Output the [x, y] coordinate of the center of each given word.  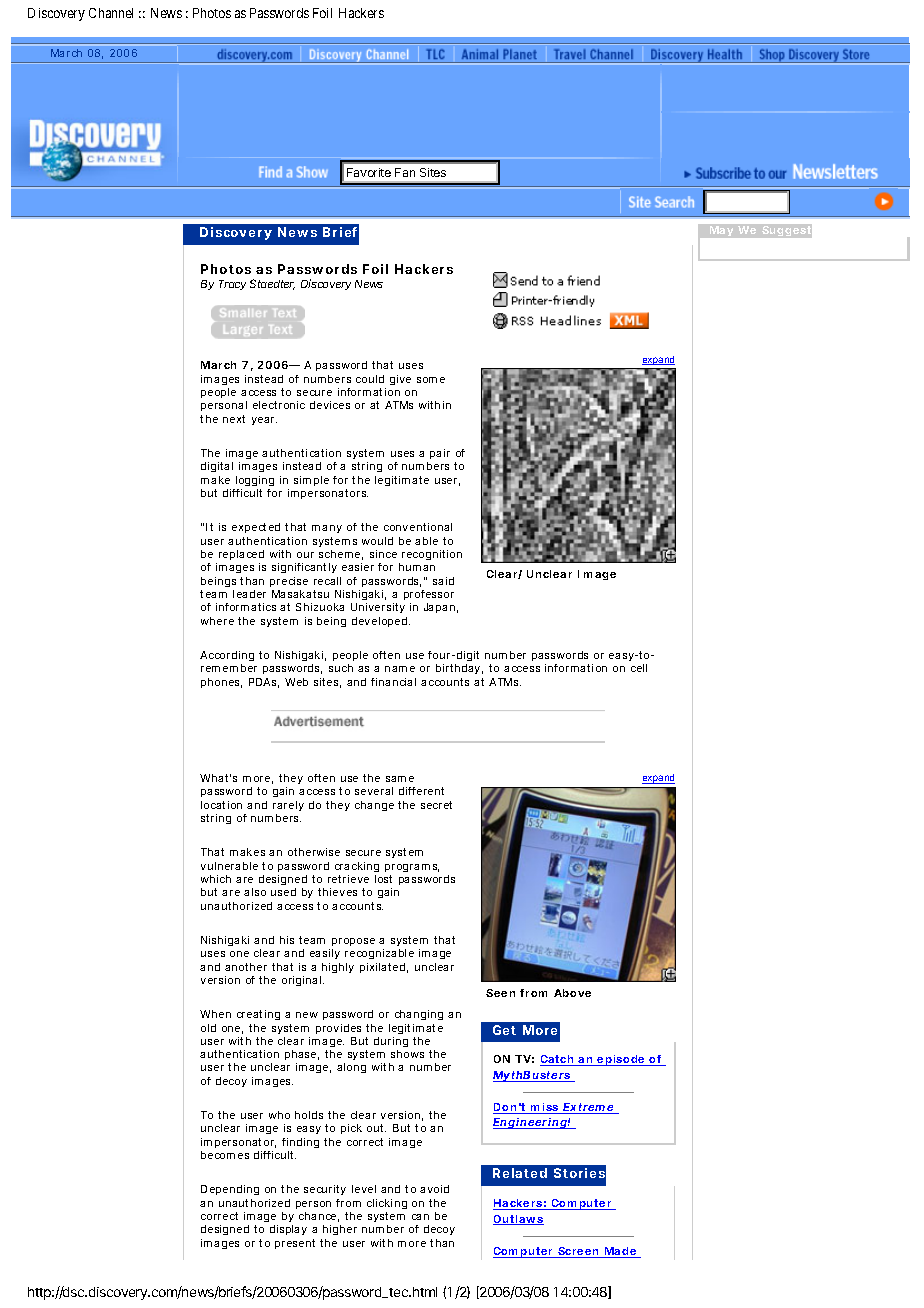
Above [572, 993]
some [431, 380]
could [370, 379]
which [216, 879]
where [217, 621]
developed [381, 622]
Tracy [232, 285]
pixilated [384, 968]
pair [440, 454]
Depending [230, 1190]
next [234, 419]
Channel [111, 13]
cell [639, 668]
